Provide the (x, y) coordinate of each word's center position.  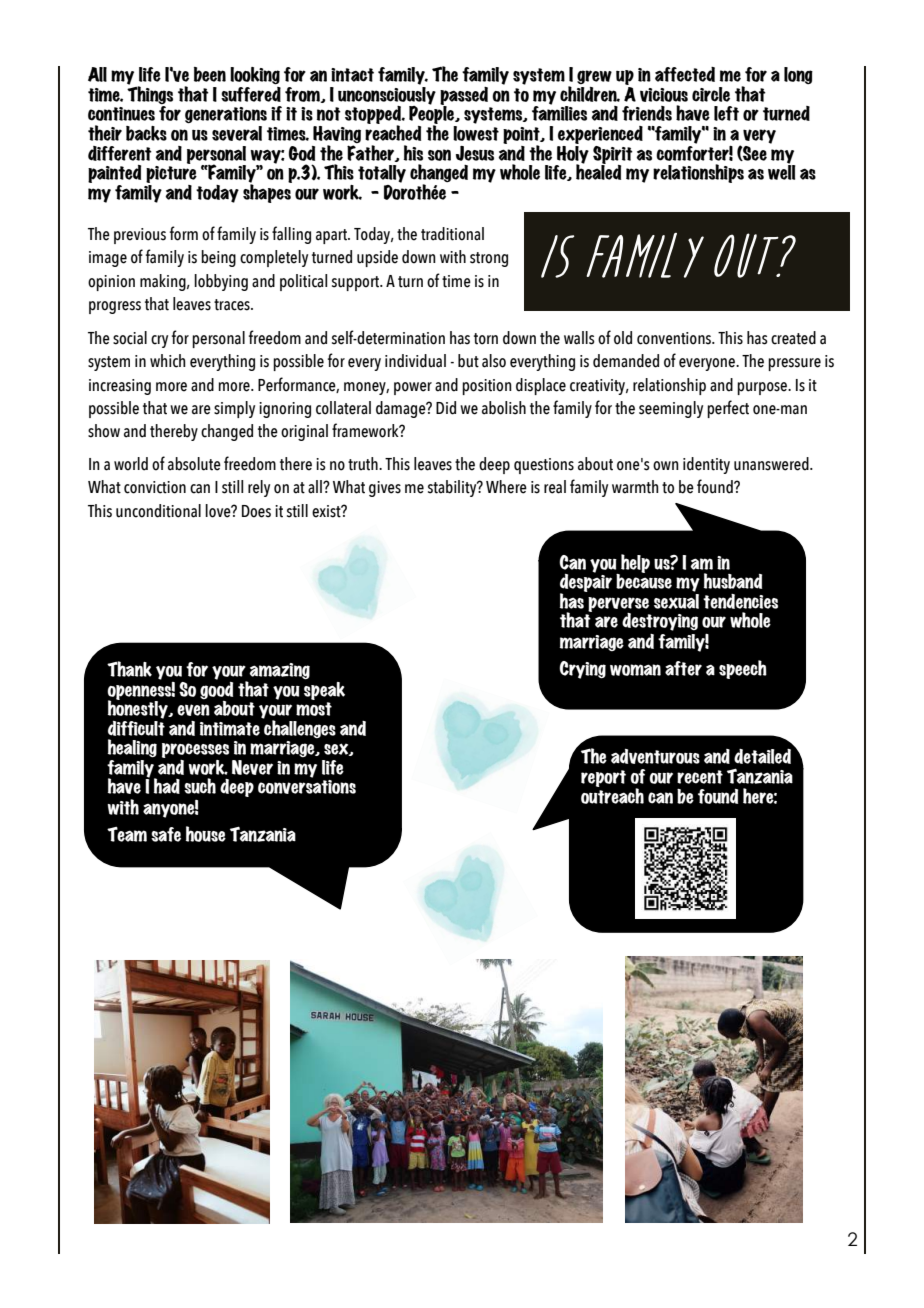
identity (706, 465)
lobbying (221, 282)
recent (700, 777)
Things (150, 95)
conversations (307, 787)
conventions (675, 338)
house (206, 834)
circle (711, 94)
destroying (660, 622)
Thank (129, 669)
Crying (582, 670)
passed (465, 97)
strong (489, 259)
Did (446, 408)
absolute (194, 464)
